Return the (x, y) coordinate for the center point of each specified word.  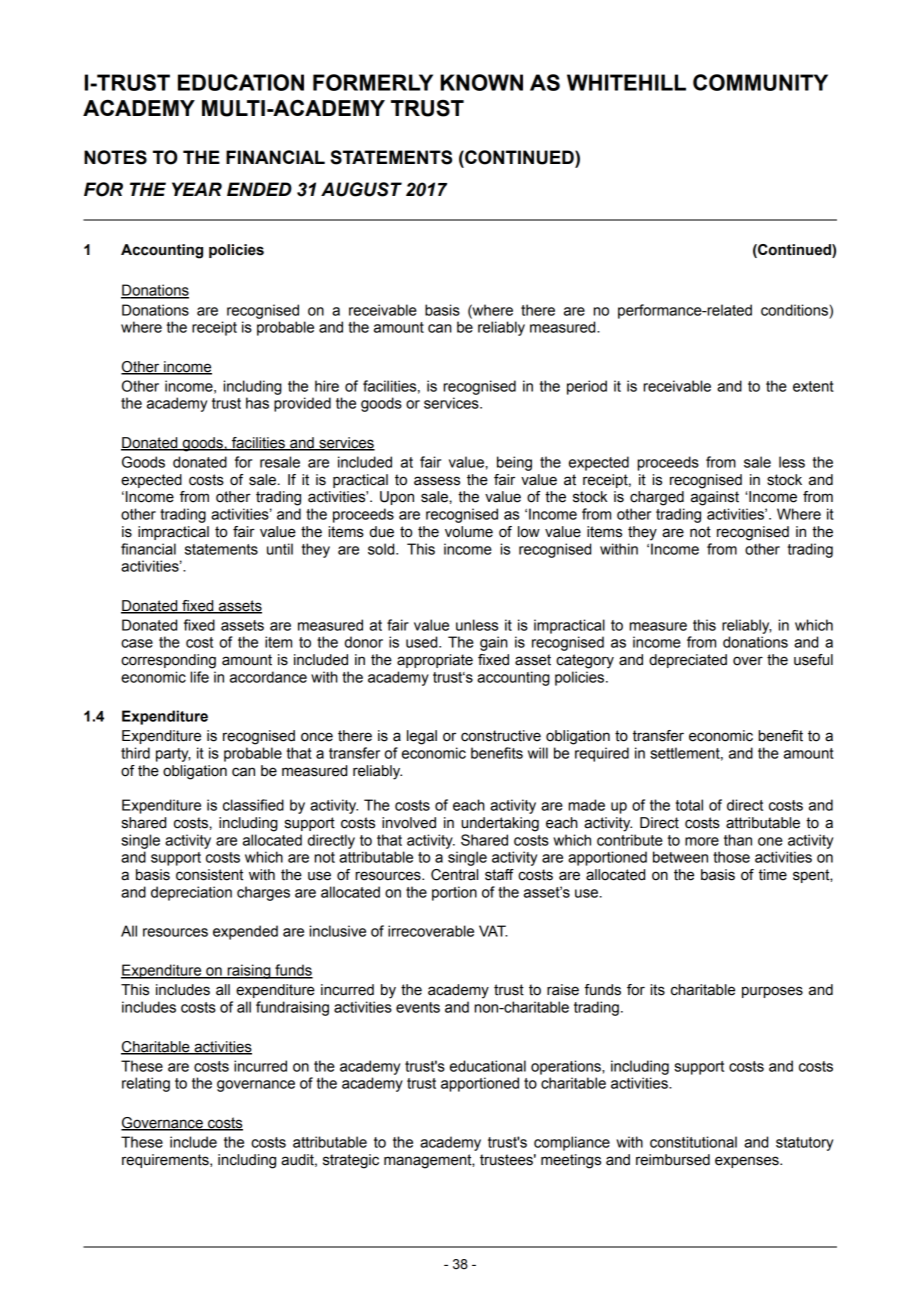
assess (437, 481)
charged (657, 498)
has (257, 403)
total (689, 805)
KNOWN (481, 82)
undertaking (500, 824)
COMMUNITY (760, 82)
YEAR (197, 189)
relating (146, 1084)
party (173, 755)
